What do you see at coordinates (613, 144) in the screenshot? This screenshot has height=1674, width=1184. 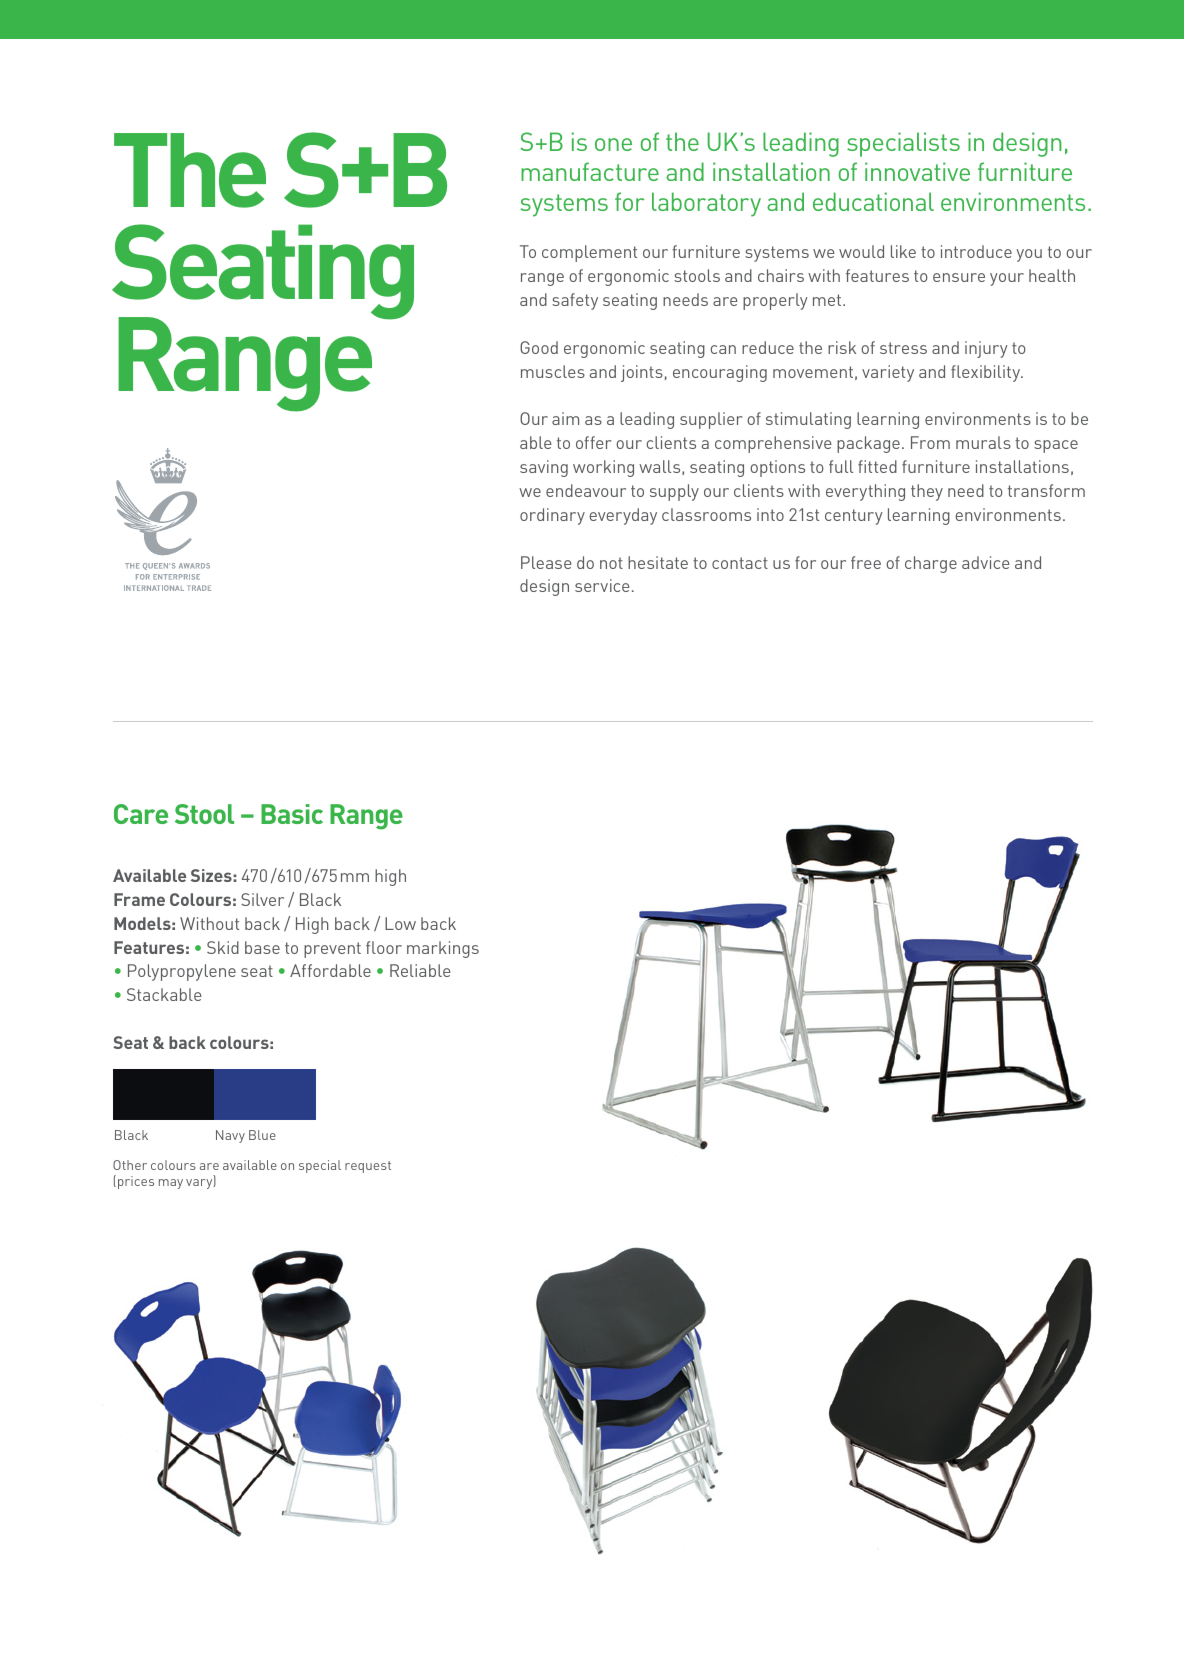 I see `one` at bounding box center [613, 144].
